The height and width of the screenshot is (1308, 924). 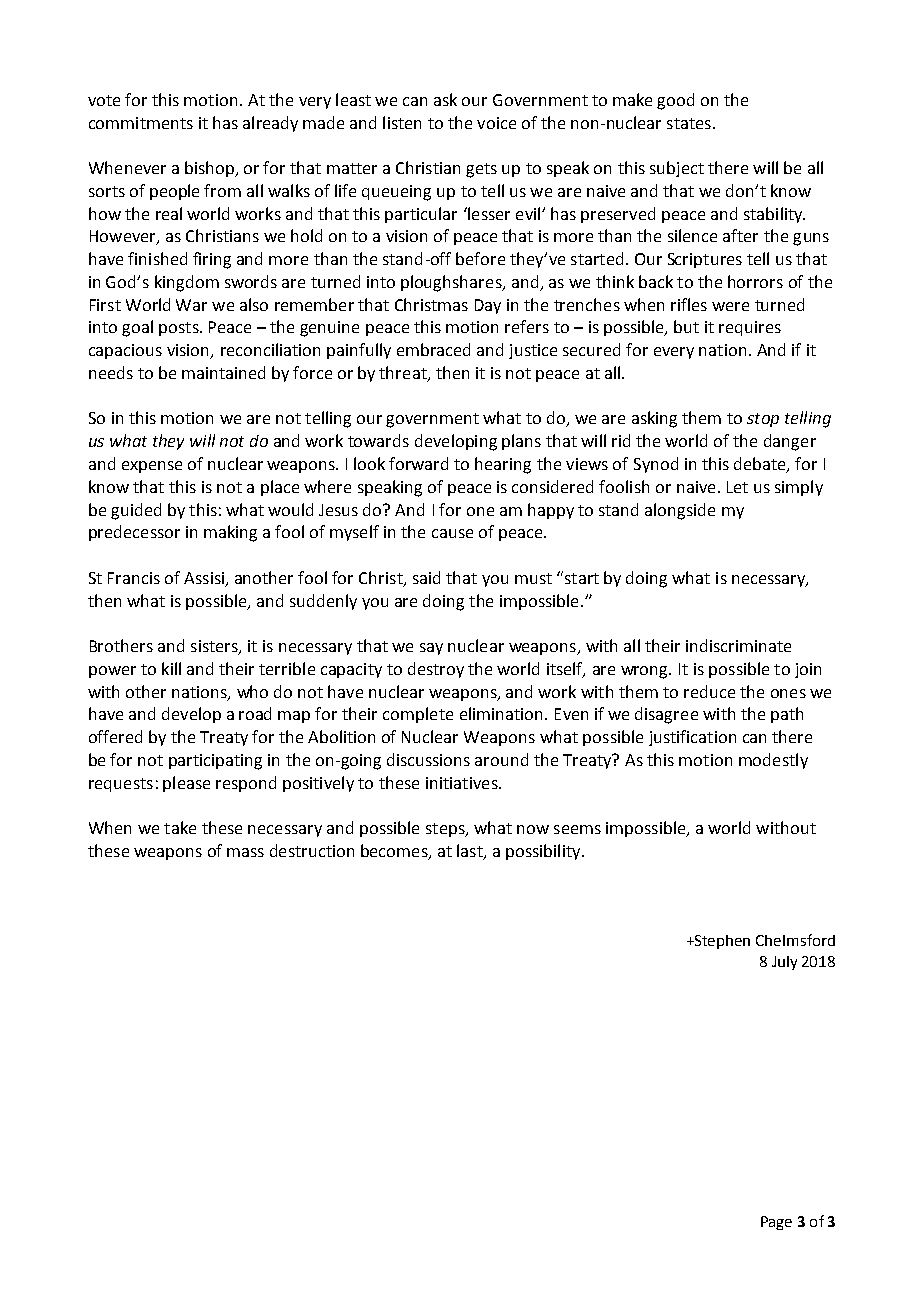 What do you see at coordinates (689, 123) in the screenshot?
I see `states` at bounding box center [689, 123].
